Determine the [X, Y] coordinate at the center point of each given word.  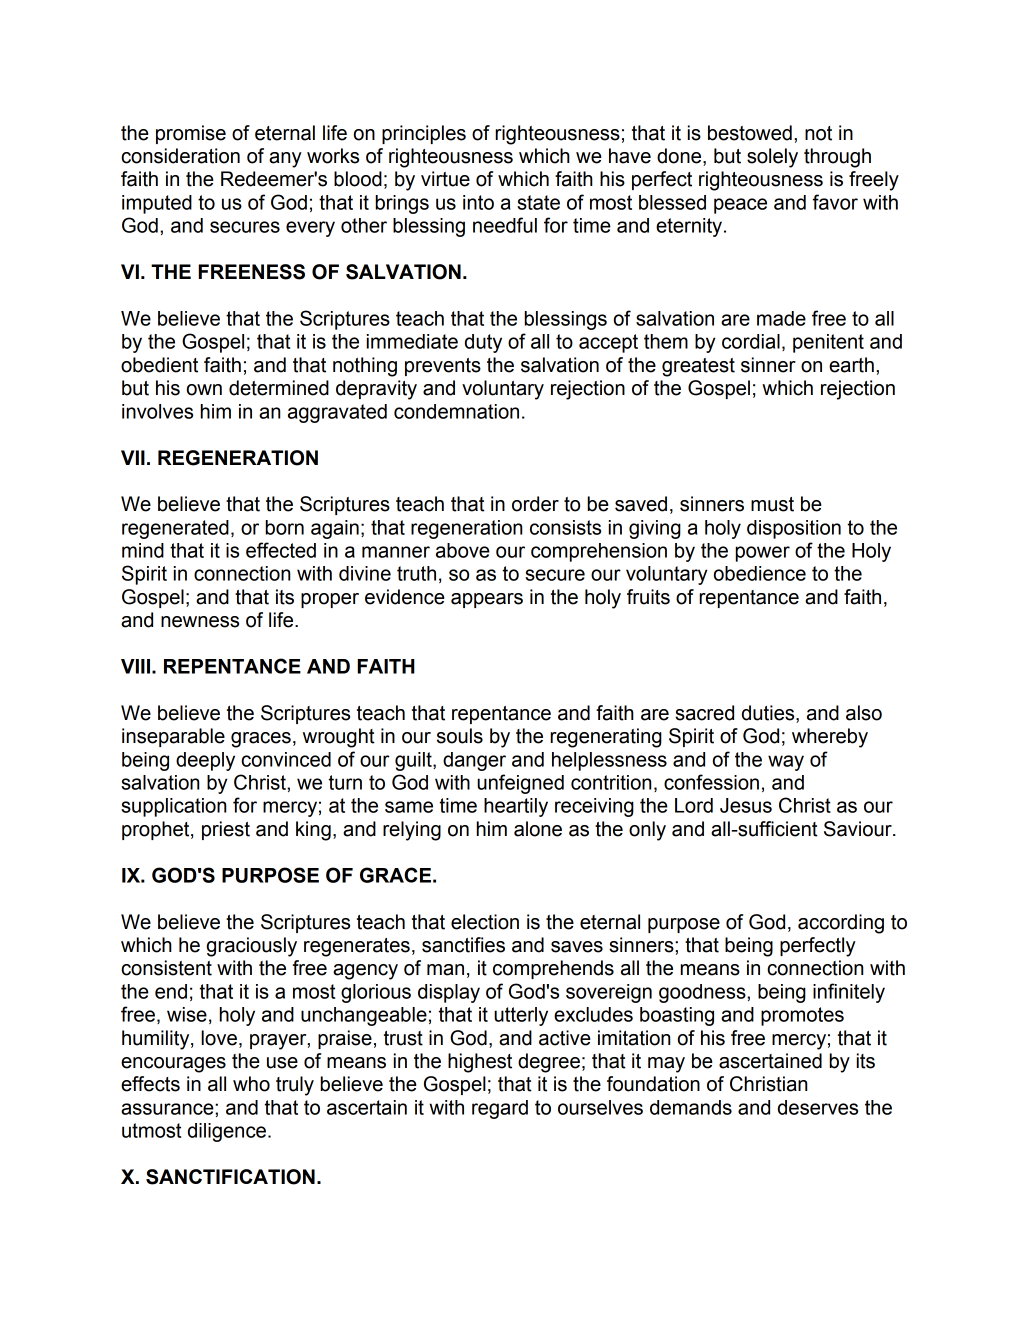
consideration [180, 156]
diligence [227, 1132]
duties [769, 714]
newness [200, 622]
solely [772, 158]
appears [487, 600]
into [478, 202]
